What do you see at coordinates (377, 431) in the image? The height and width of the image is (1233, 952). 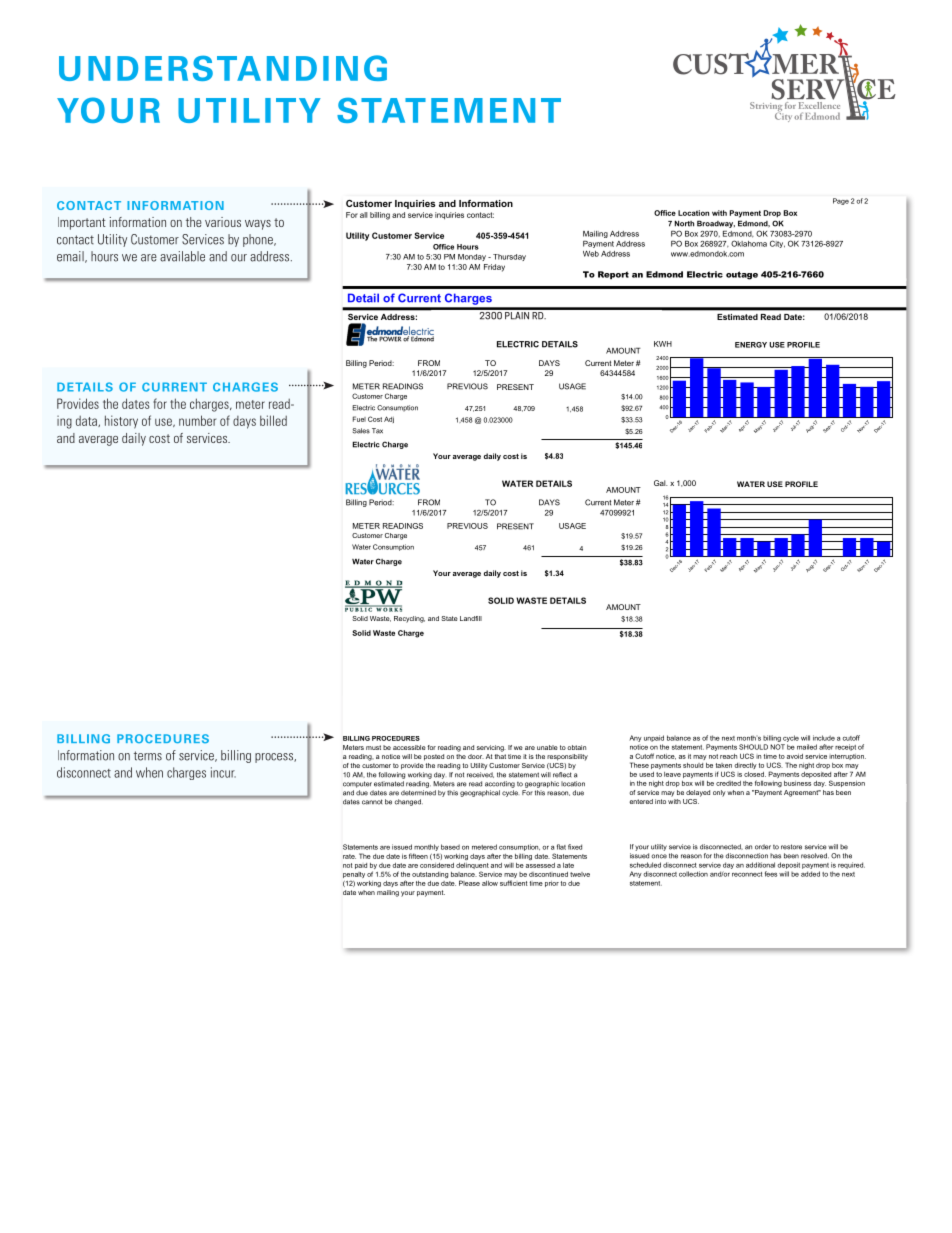 I see `Tax` at bounding box center [377, 431].
